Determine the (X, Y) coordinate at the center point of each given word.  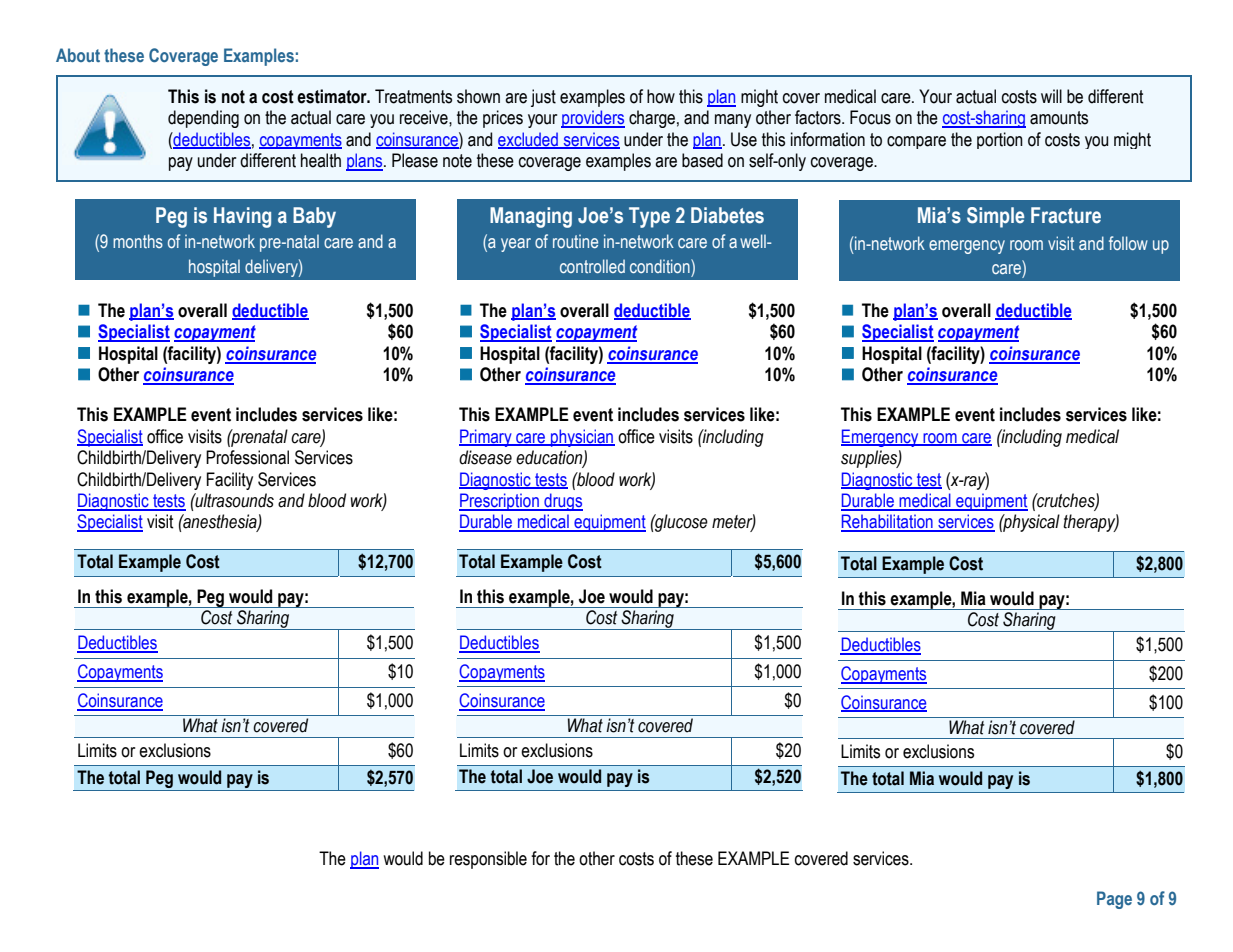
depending (203, 119)
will (1051, 96)
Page (1114, 900)
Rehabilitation (888, 522)
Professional (247, 457)
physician (582, 438)
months (138, 241)
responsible (488, 860)
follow (1128, 243)
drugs (562, 502)
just (543, 98)
